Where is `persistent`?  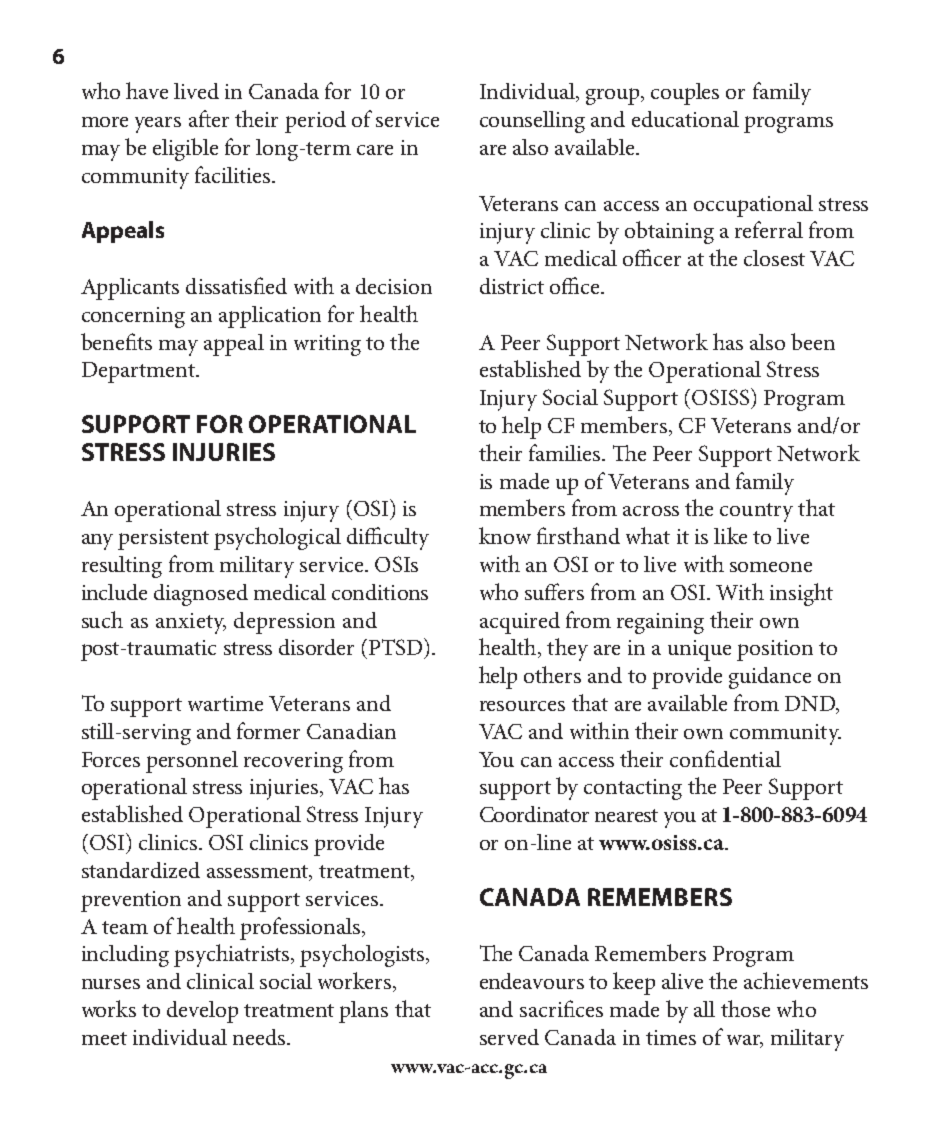
persistent is located at coordinates (163, 539).
